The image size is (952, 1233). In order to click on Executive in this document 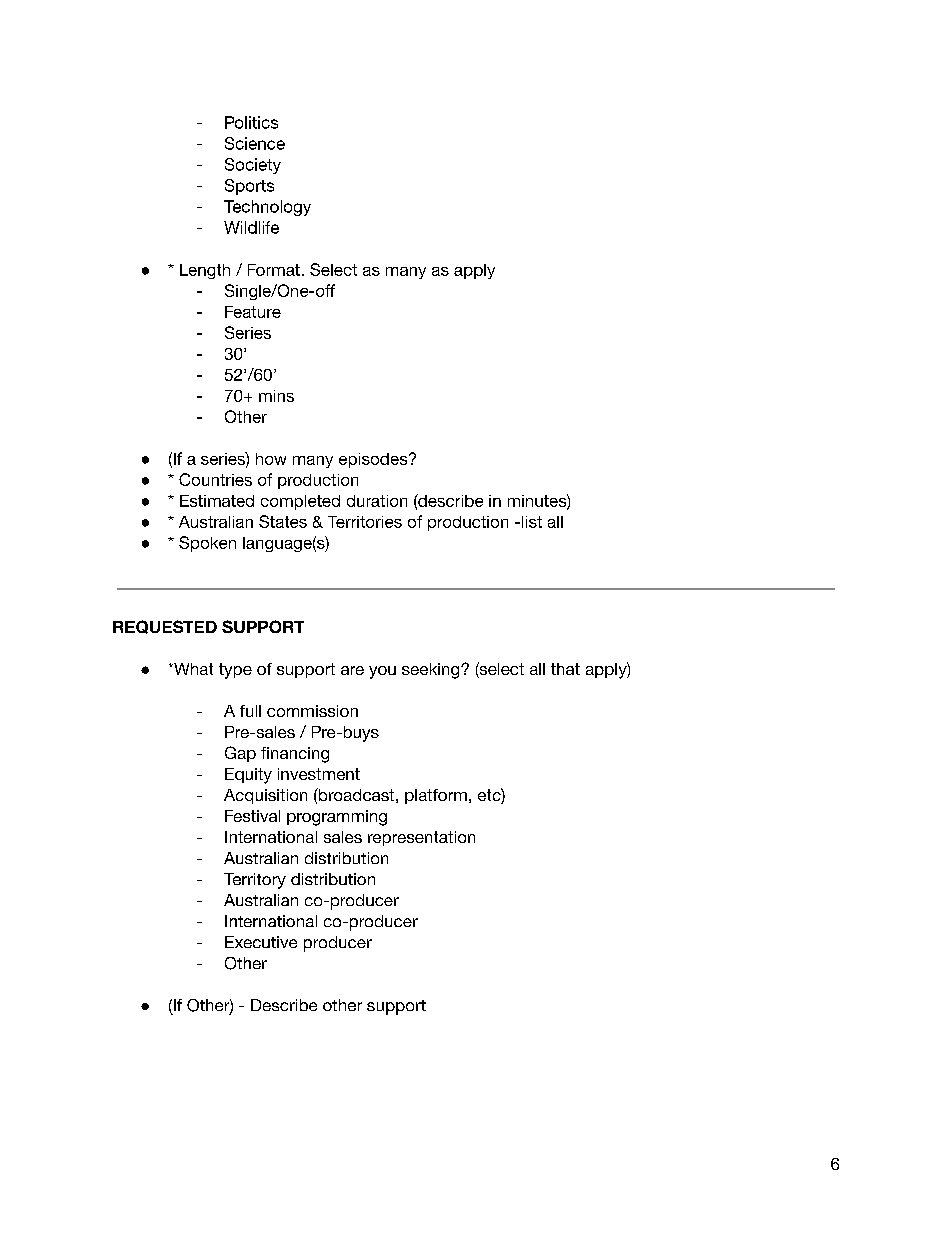, I will do `click(261, 942)`.
